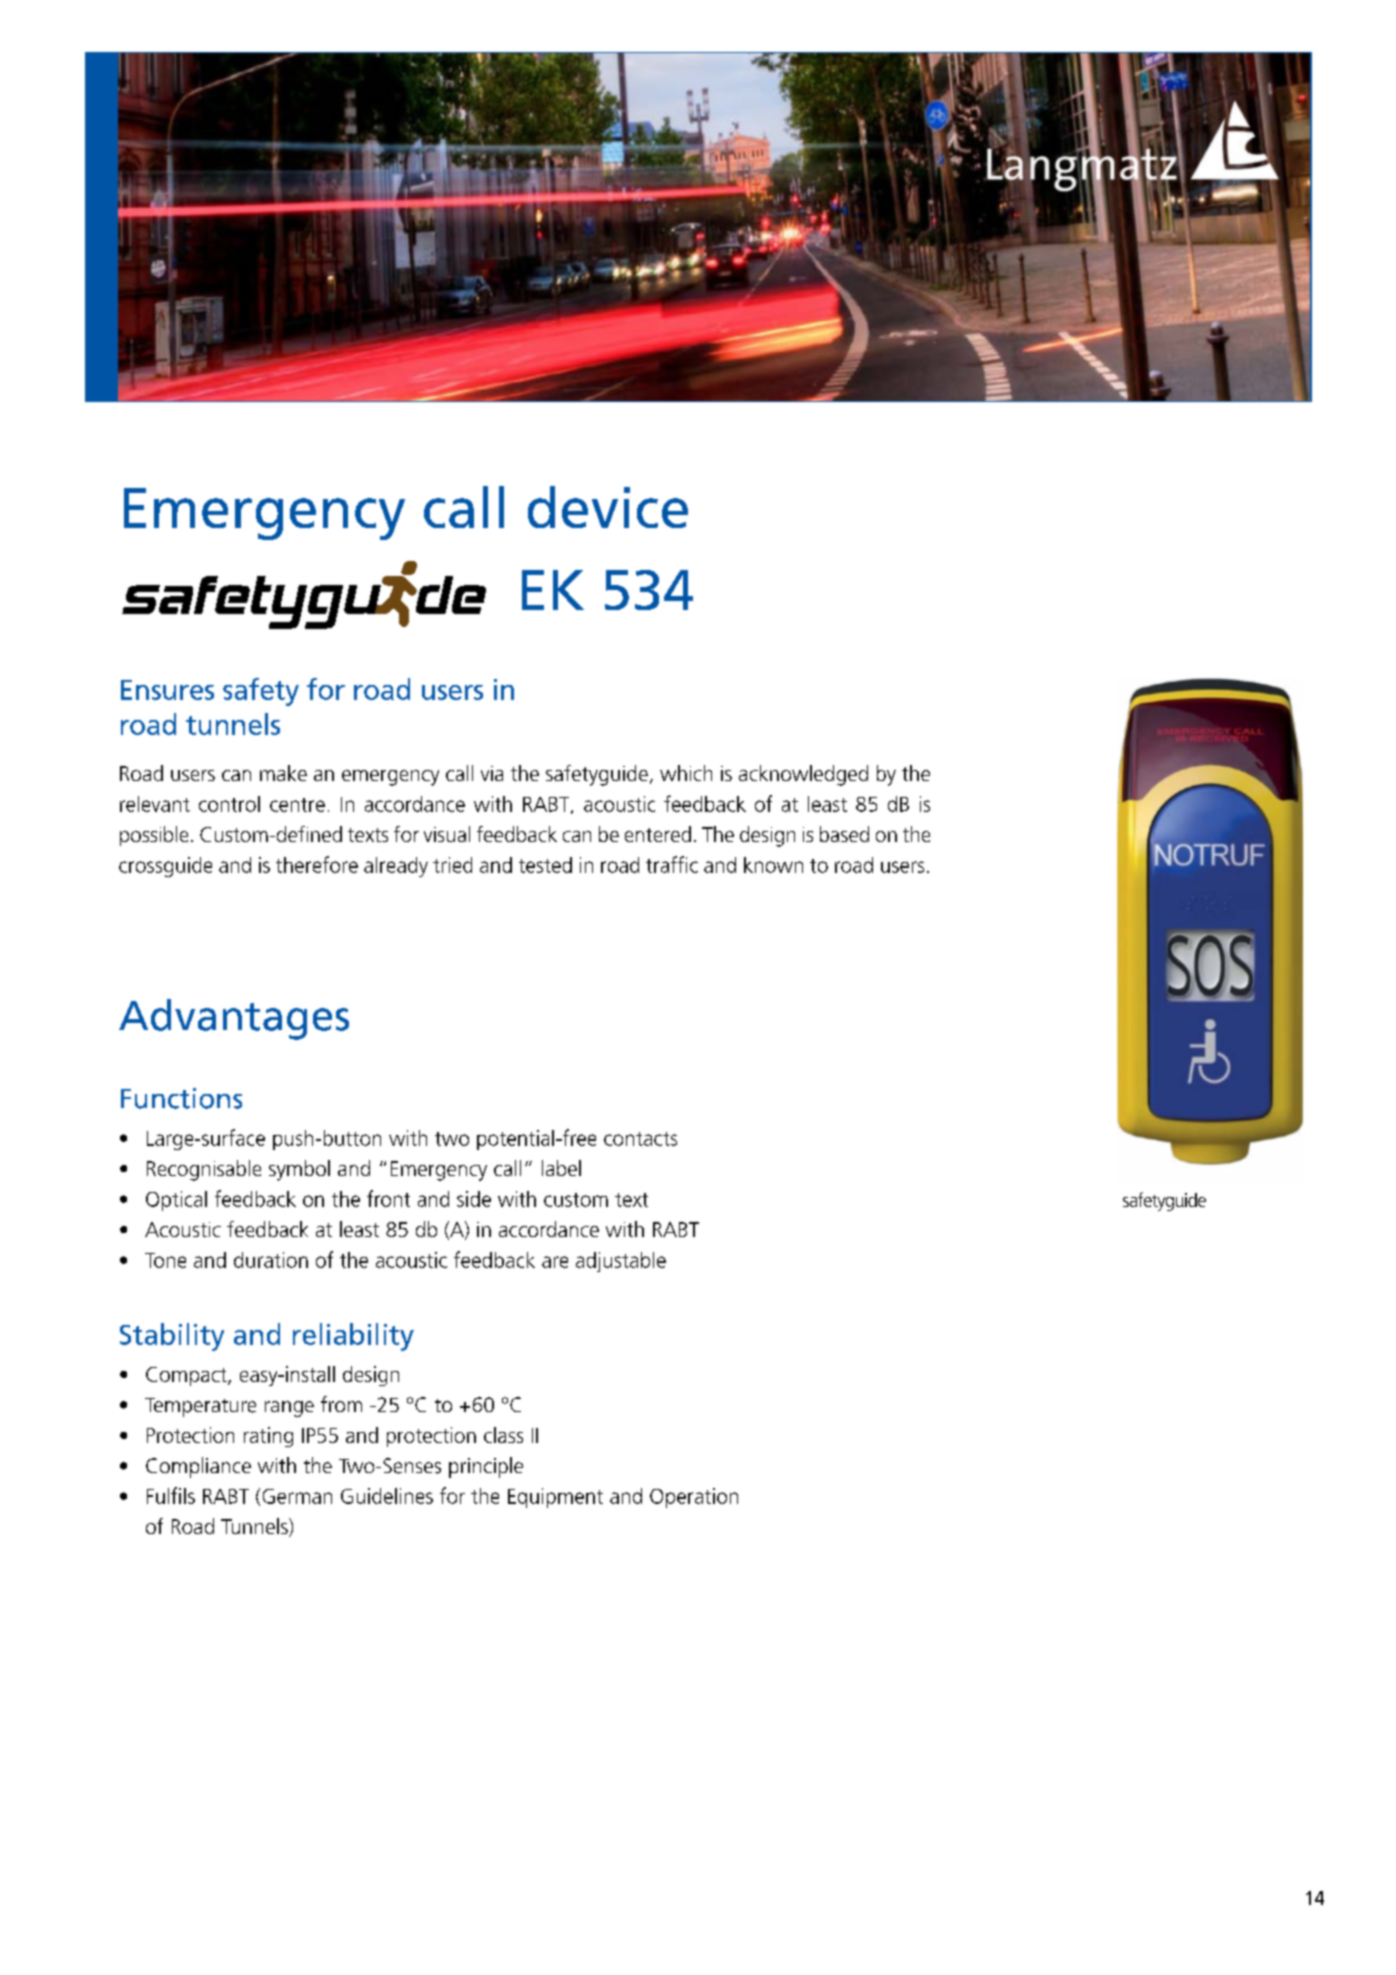 This screenshot has width=1396, height=1975. What do you see at coordinates (492, 773) in the screenshot?
I see `via` at bounding box center [492, 773].
